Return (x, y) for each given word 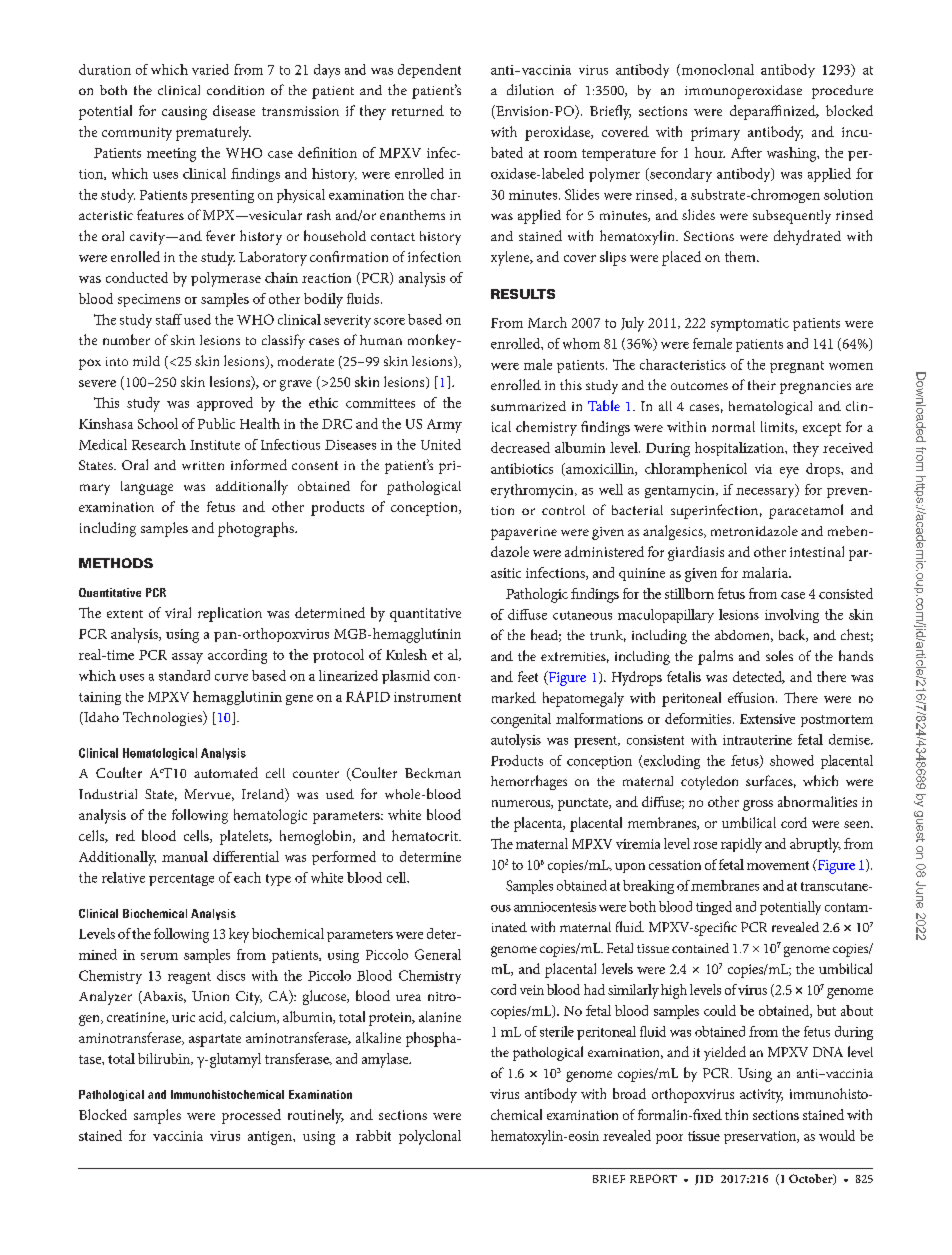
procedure (842, 92)
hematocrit (426, 835)
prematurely (213, 133)
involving (792, 616)
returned (418, 110)
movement (778, 865)
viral (178, 612)
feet (528, 676)
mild (146, 361)
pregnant (797, 367)
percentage (181, 880)
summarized (528, 406)
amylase (386, 1060)
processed (251, 1116)
